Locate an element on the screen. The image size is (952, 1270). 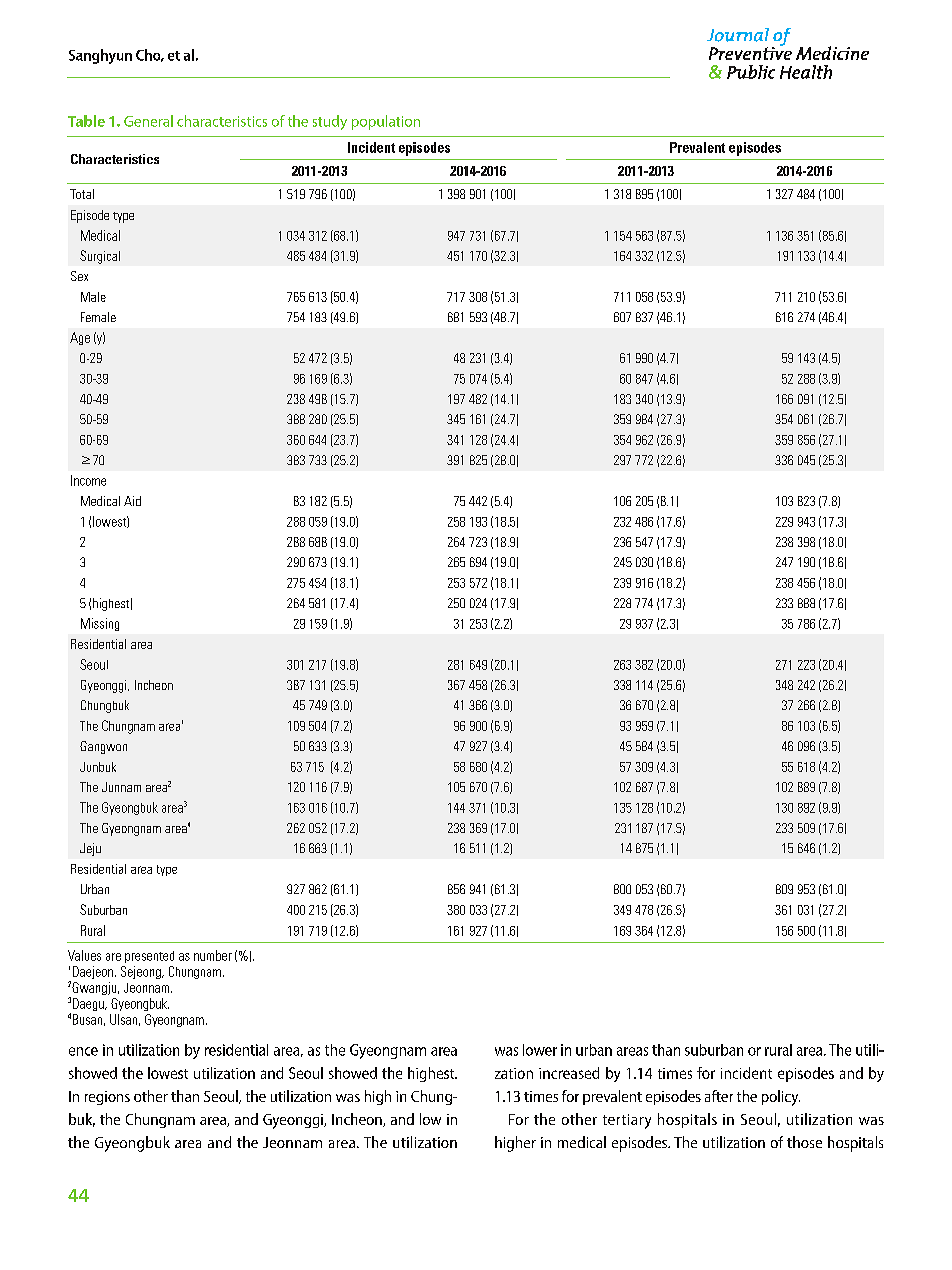
population is located at coordinates (386, 122).
